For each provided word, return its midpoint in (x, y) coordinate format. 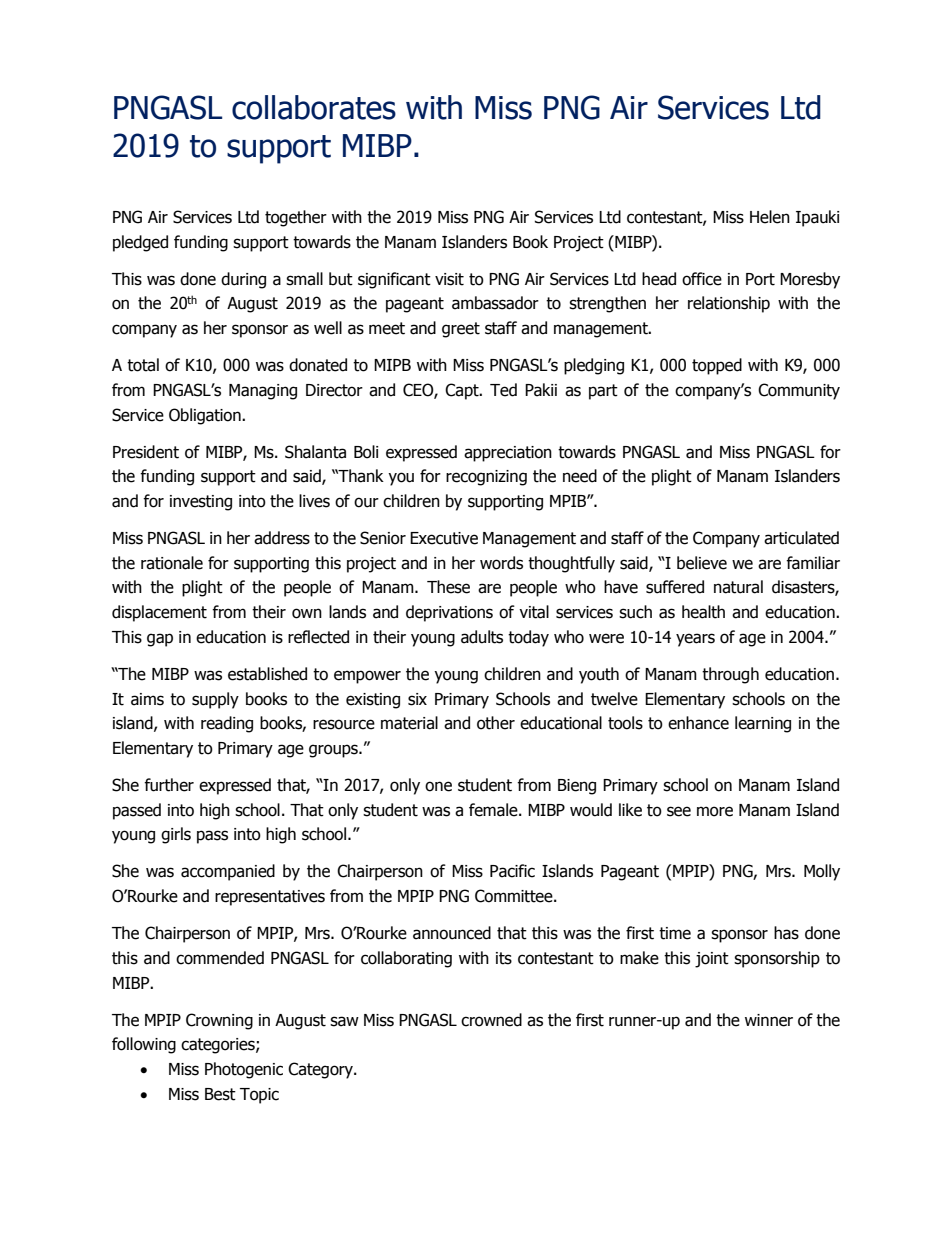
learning (763, 724)
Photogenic (244, 1070)
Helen (770, 217)
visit (449, 279)
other (496, 723)
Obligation (206, 416)
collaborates (314, 107)
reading (227, 724)
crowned (491, 1020)
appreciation (508, 454)
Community (799, 391)
